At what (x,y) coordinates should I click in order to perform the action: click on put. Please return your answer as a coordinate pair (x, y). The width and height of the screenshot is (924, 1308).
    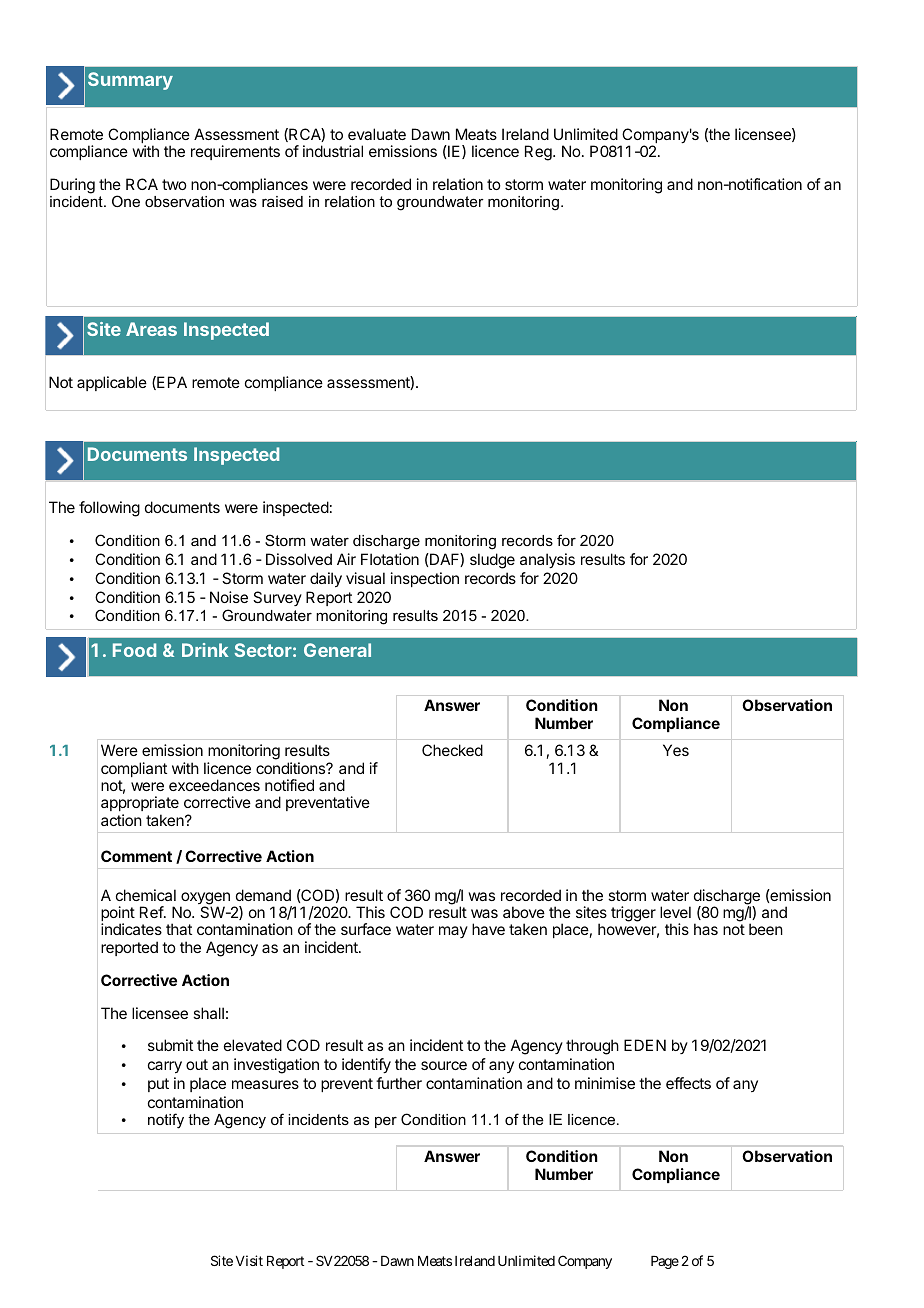
    Looking at the image, I should click on (158, 1085).
